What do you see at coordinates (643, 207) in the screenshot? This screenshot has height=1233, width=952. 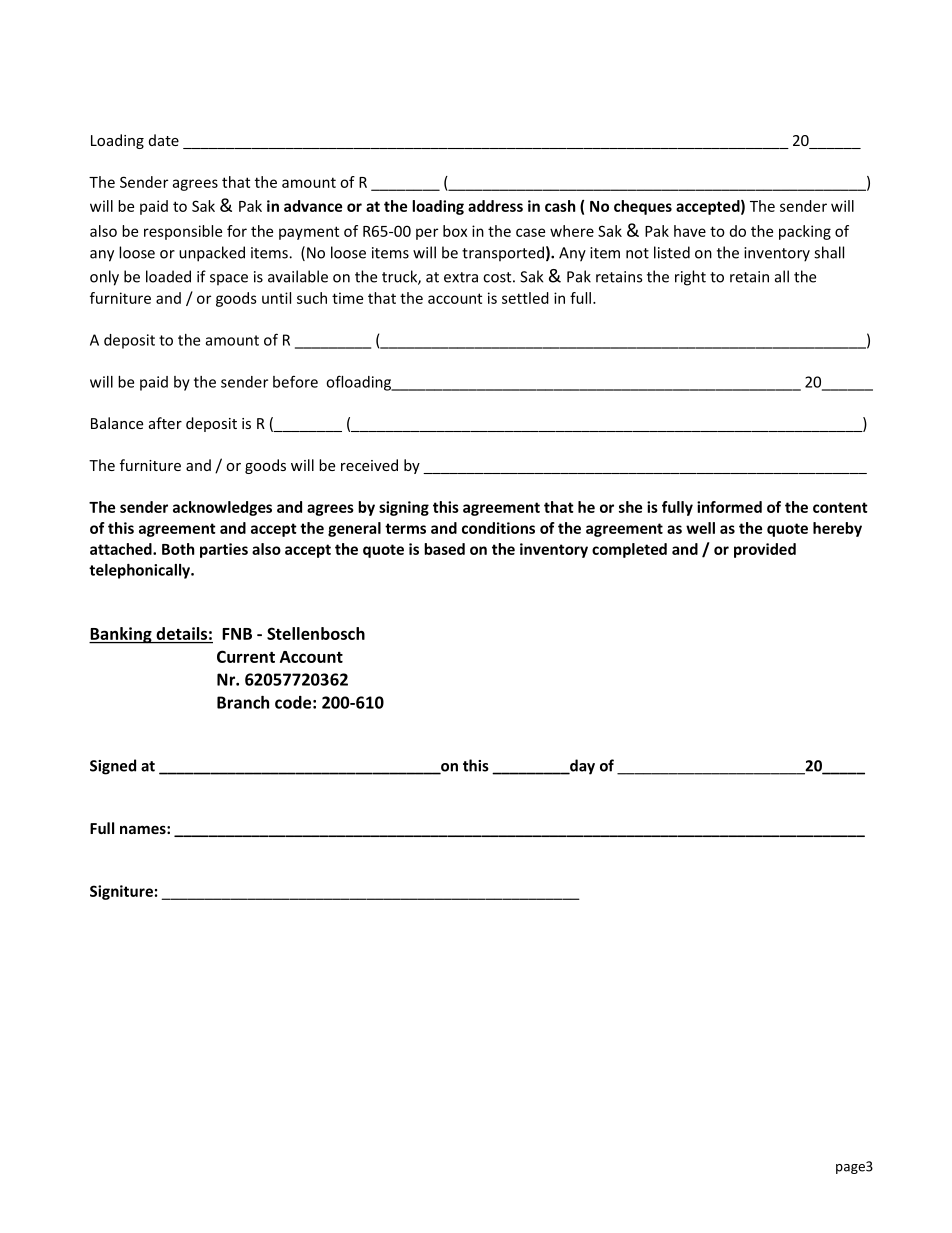 I see `cheques` at bounding box center [643, 207].
